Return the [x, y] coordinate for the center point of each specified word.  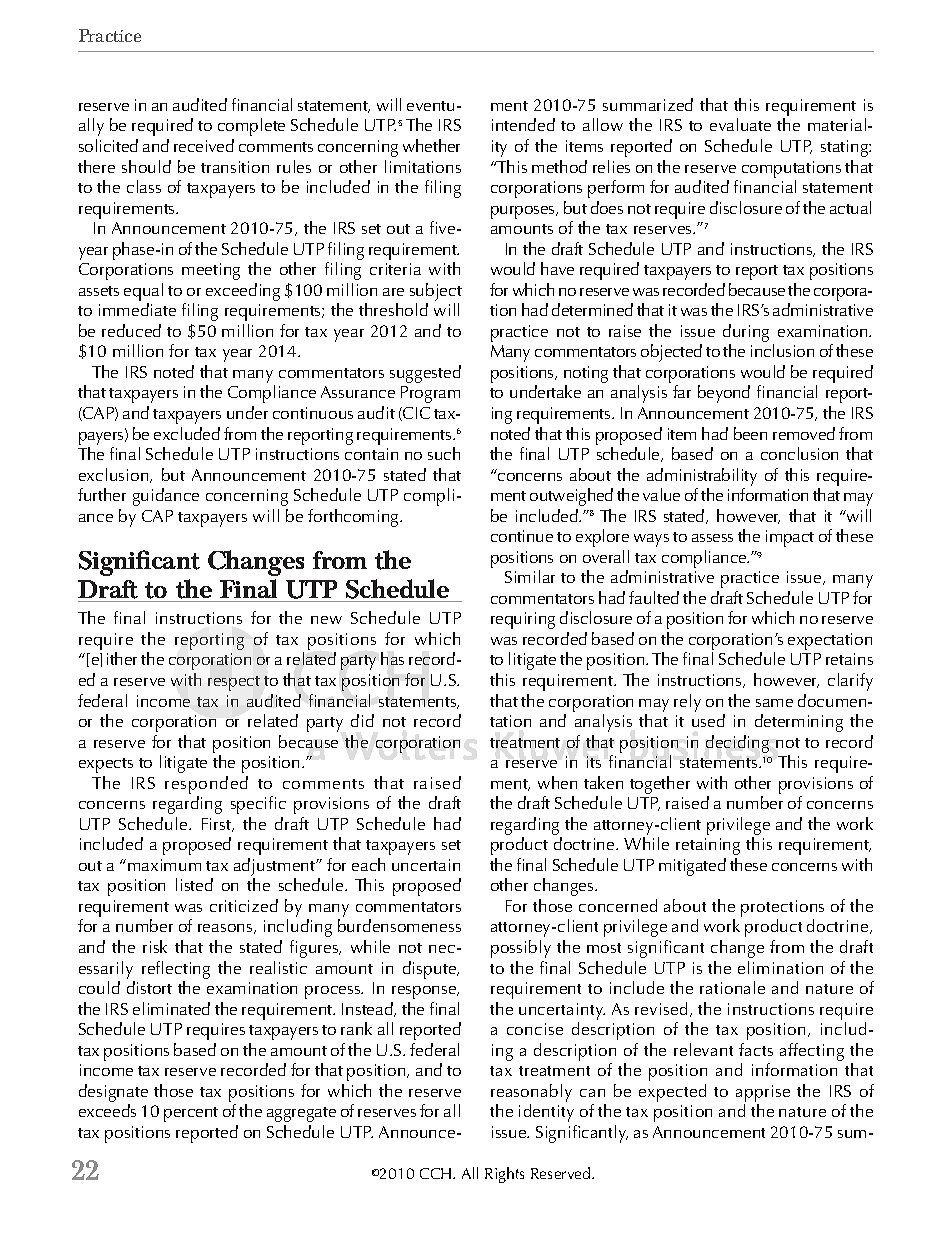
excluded [187, 433]
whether [431, 145]
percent [191, 1114]
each [368, 864]
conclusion [799, 453]
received [204, 145]
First [218, 825]
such [444, 453]
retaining [708, 846]
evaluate [740, 124]
